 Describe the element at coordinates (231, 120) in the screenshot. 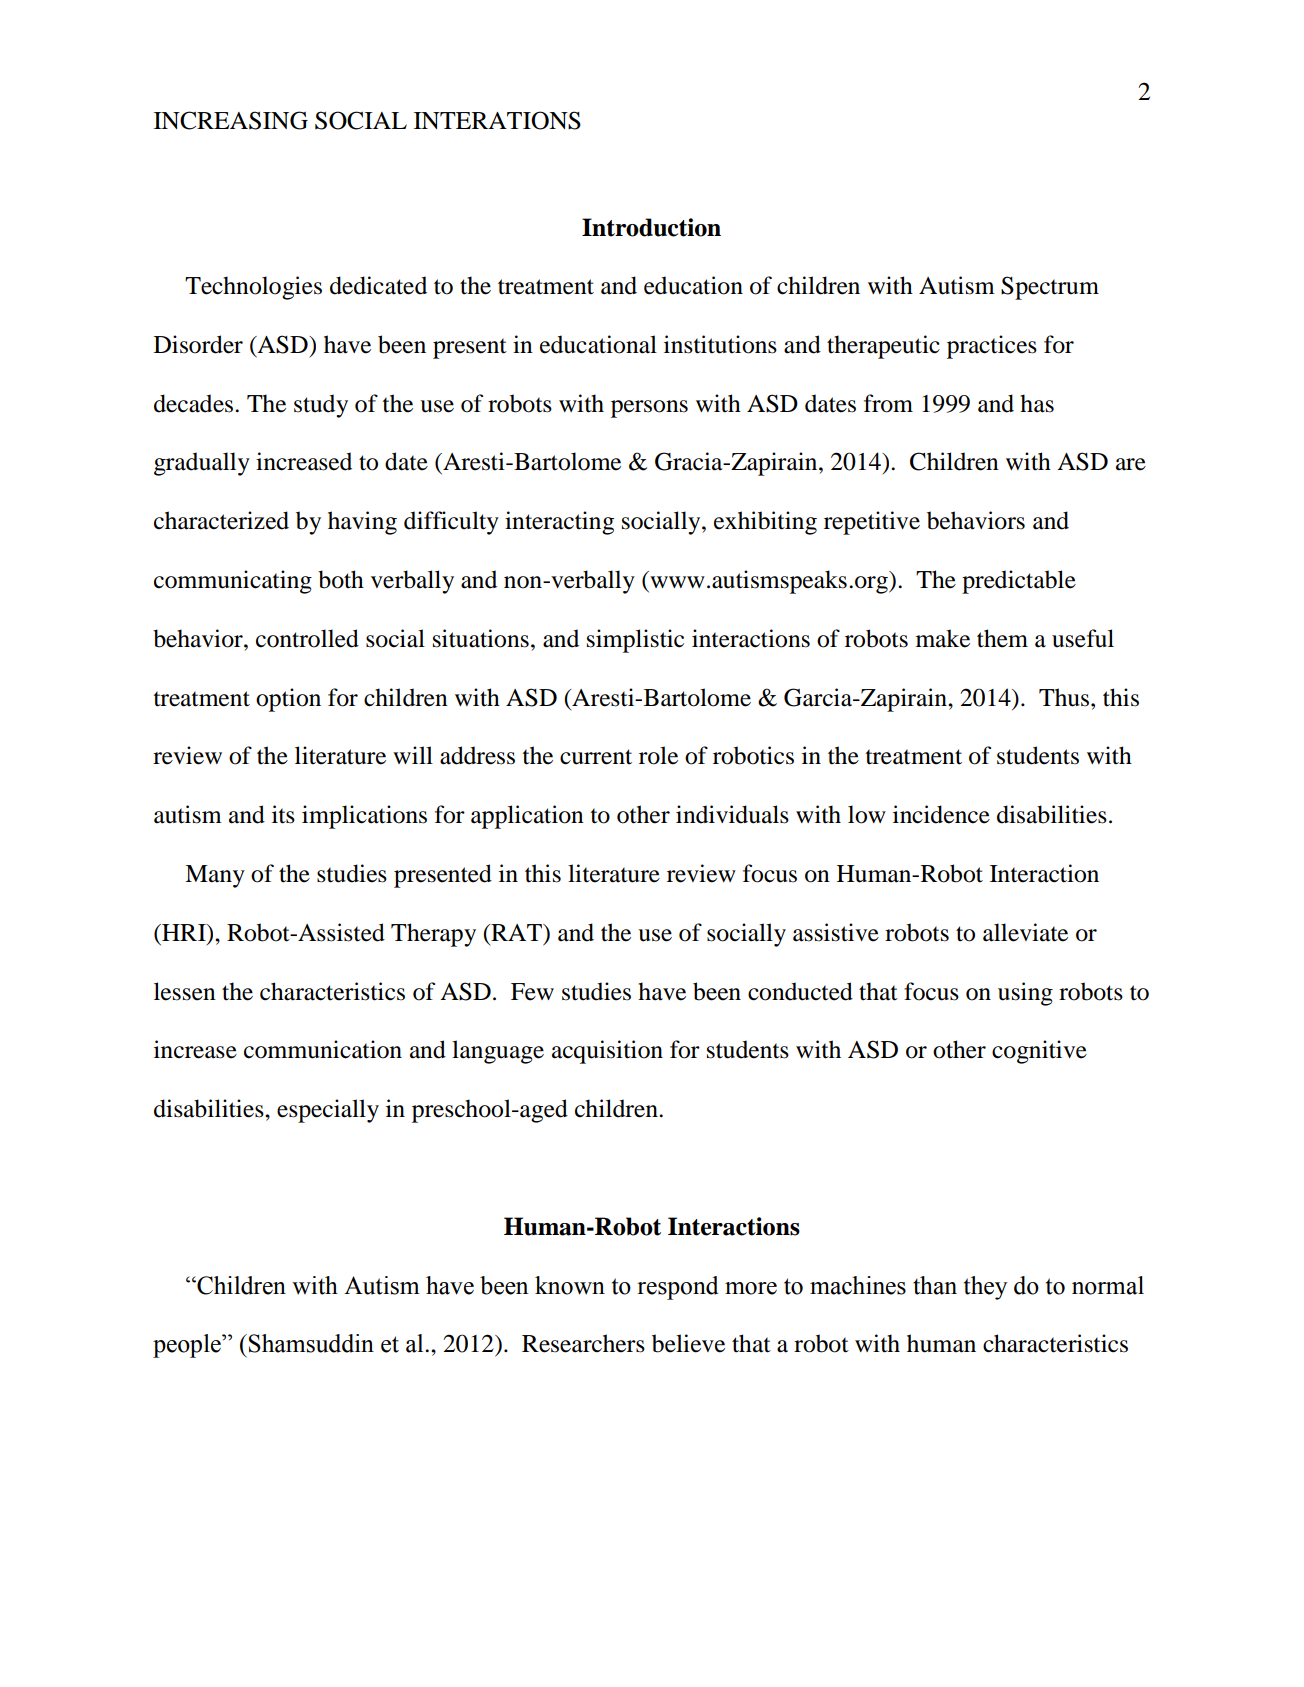

I see `INCREASING` at that location.
